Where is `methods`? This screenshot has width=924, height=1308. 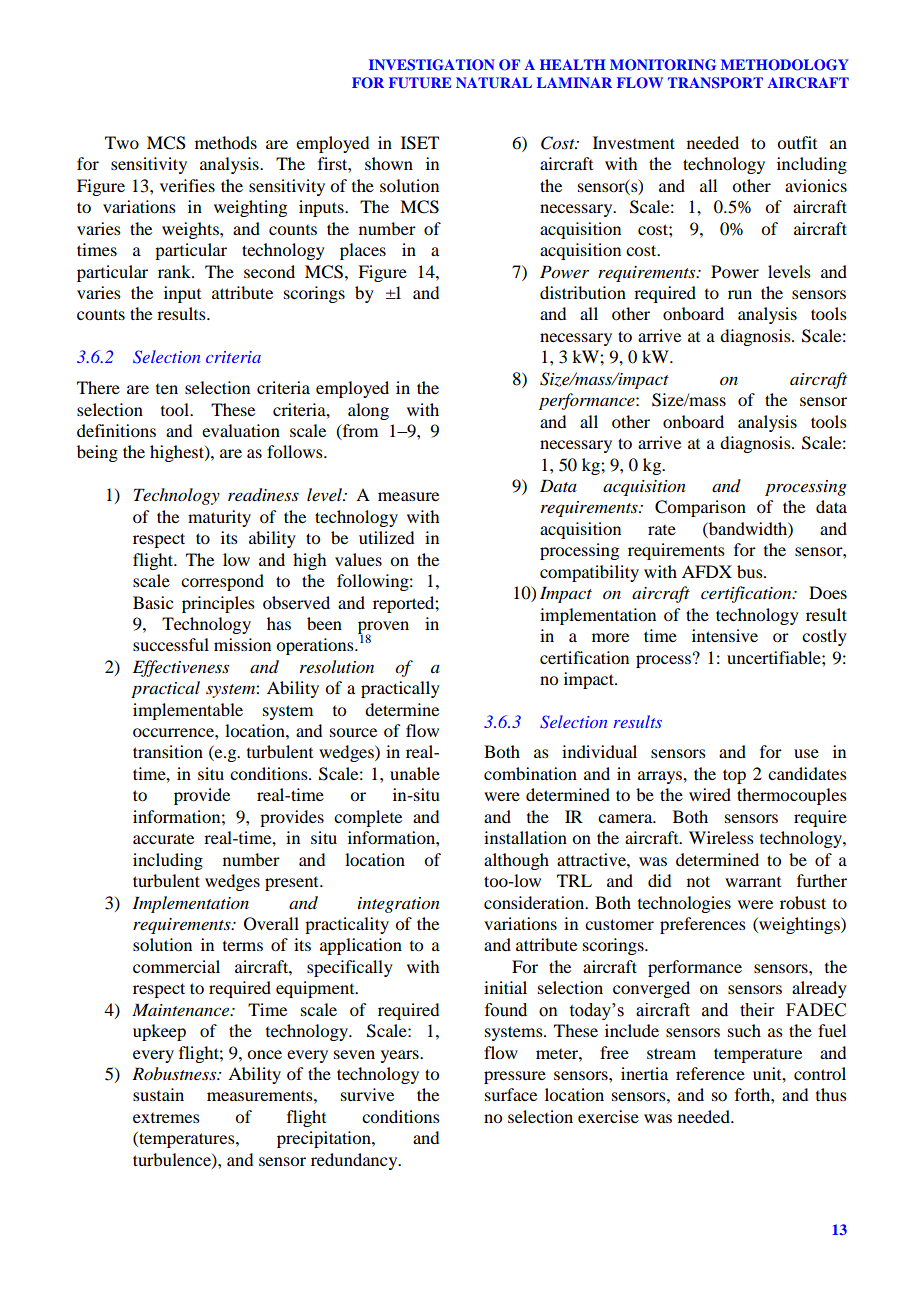
methods is located at coordinates (226, 142).
